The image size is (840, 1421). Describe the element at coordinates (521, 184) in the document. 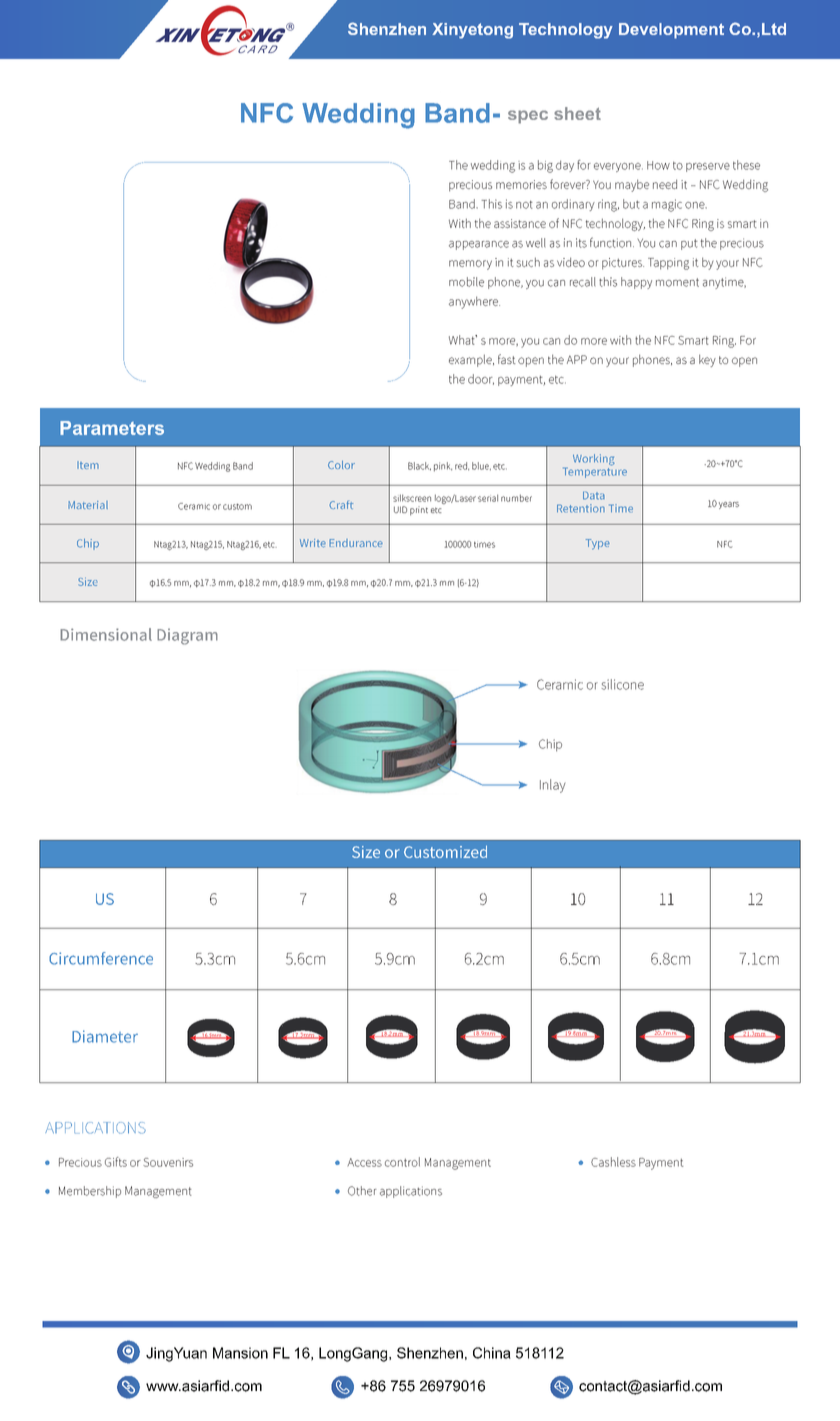

I see `memories` at that location.
